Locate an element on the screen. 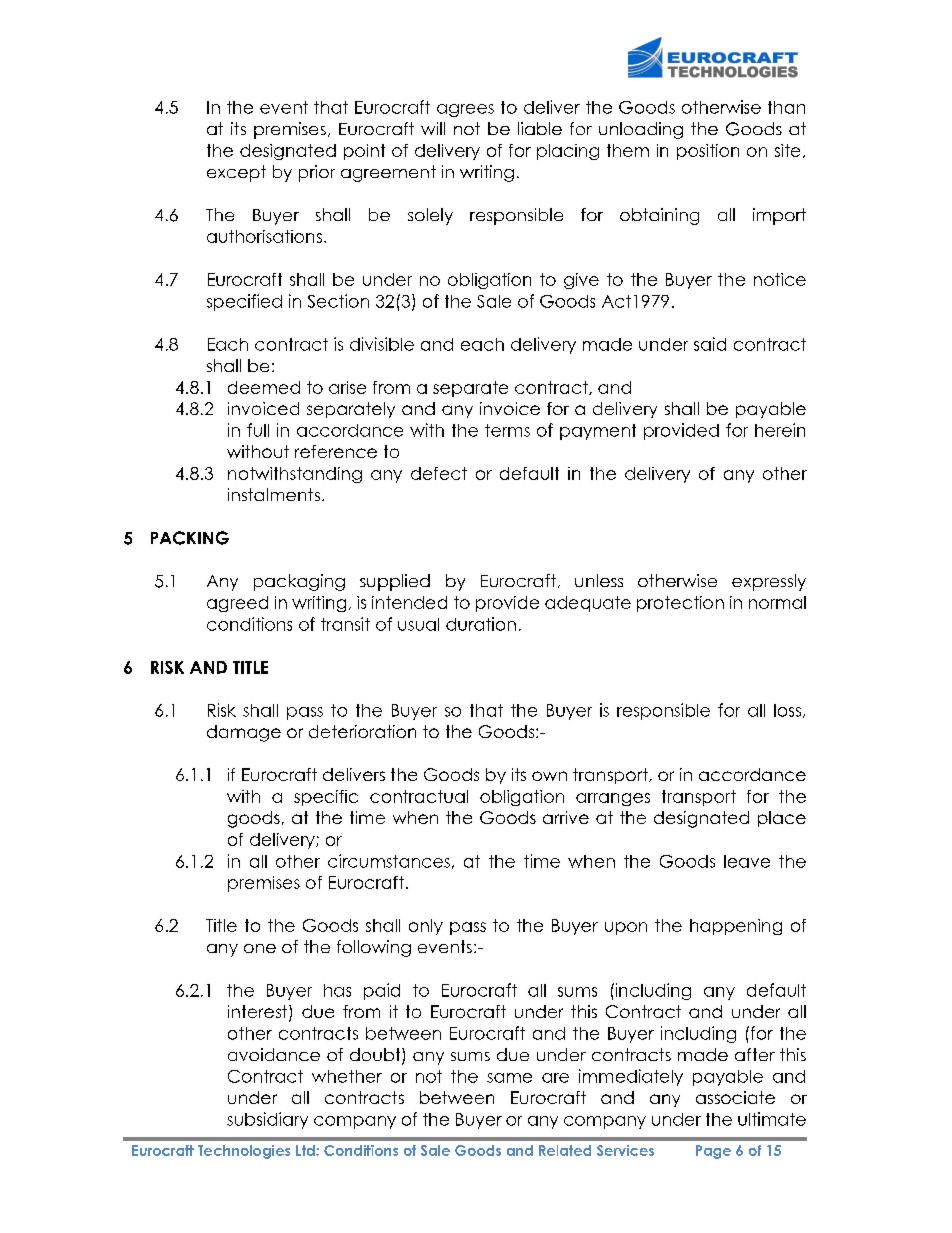  leave is located at coordinates (747, 861).
